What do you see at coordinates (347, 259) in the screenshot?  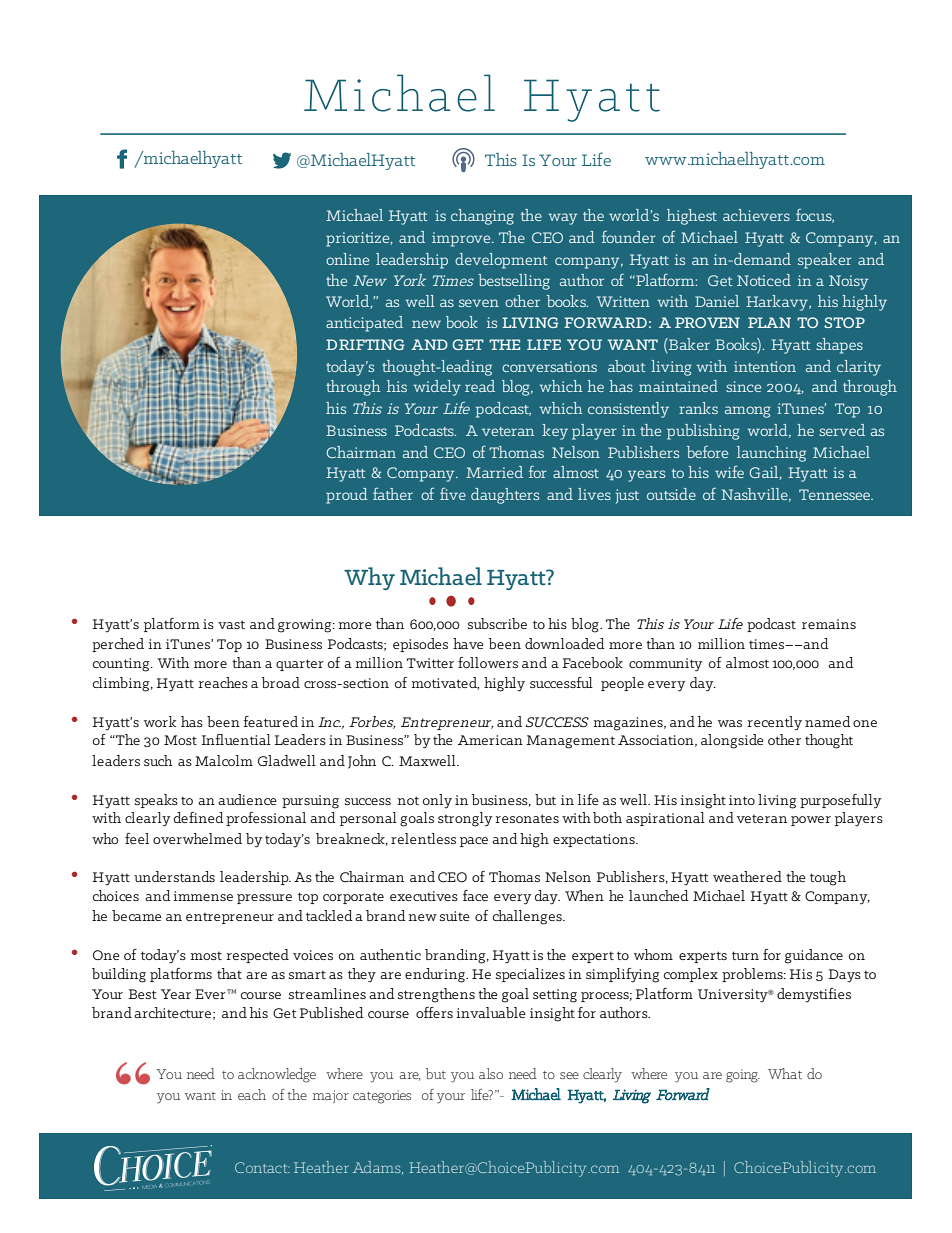 I see `online` at bounding box center [347, 259].
